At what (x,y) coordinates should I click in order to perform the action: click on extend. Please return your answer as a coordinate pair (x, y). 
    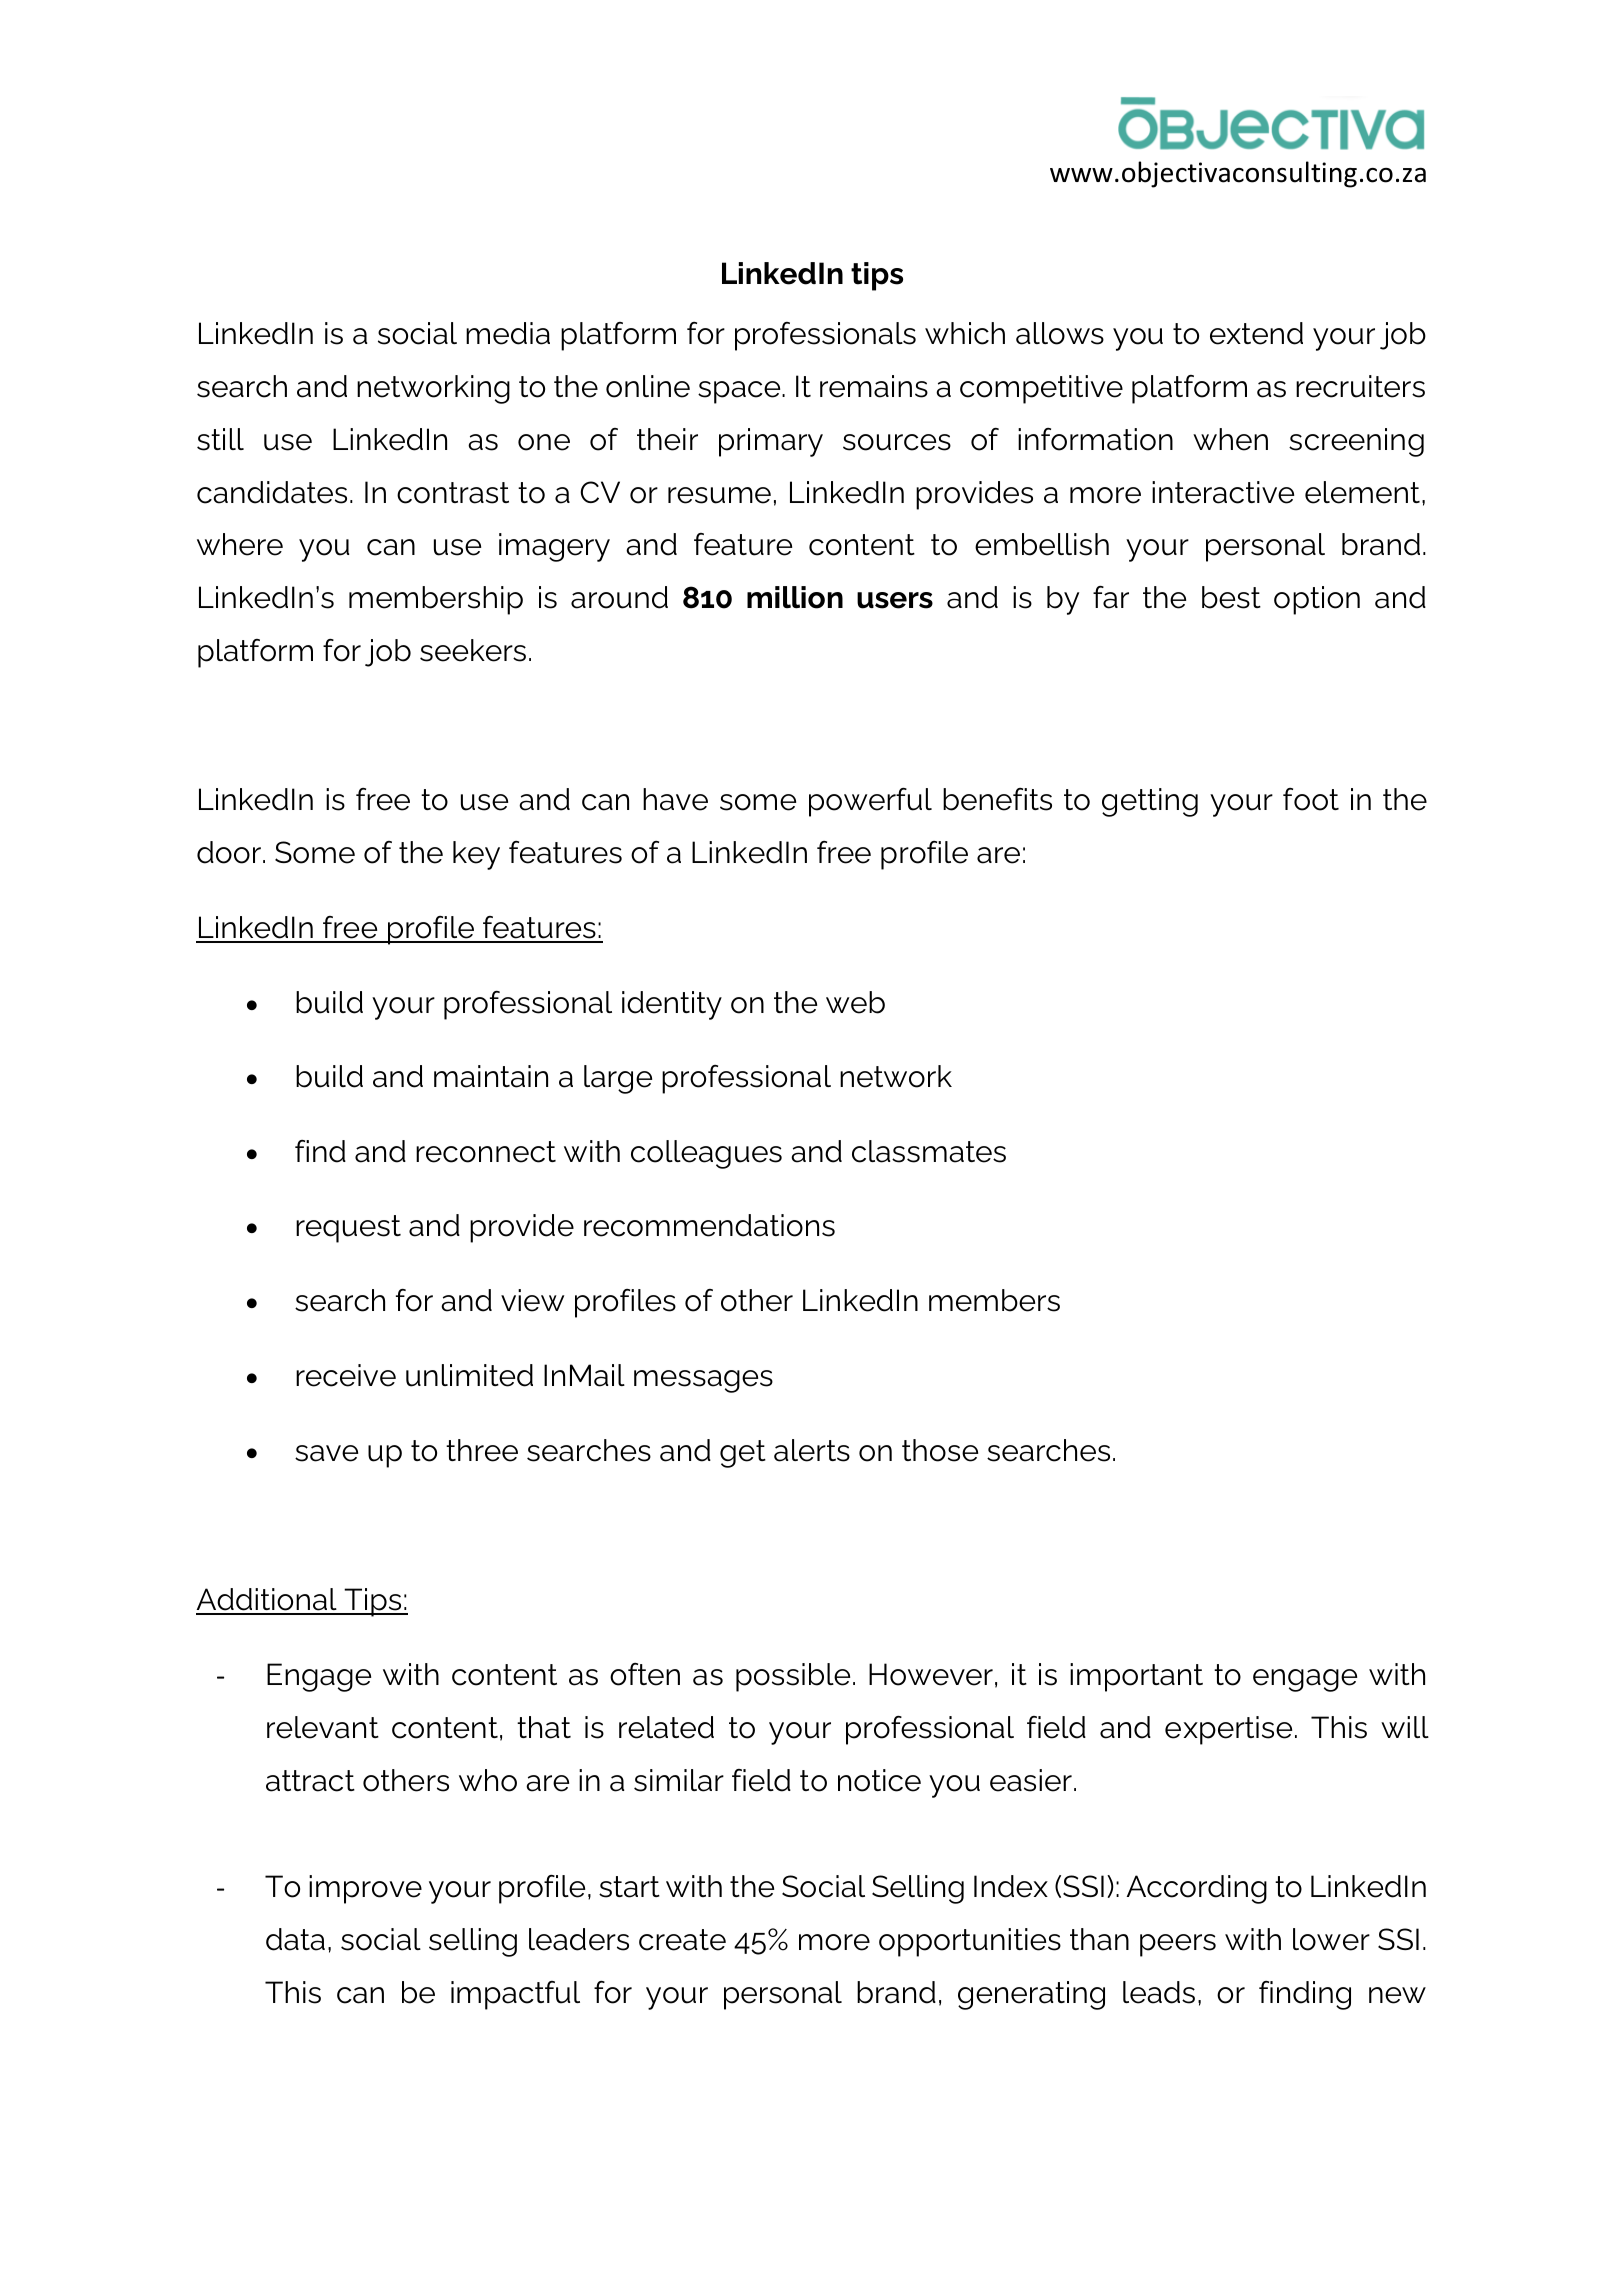
    Looking at the image, I should click on (1256, 333).
